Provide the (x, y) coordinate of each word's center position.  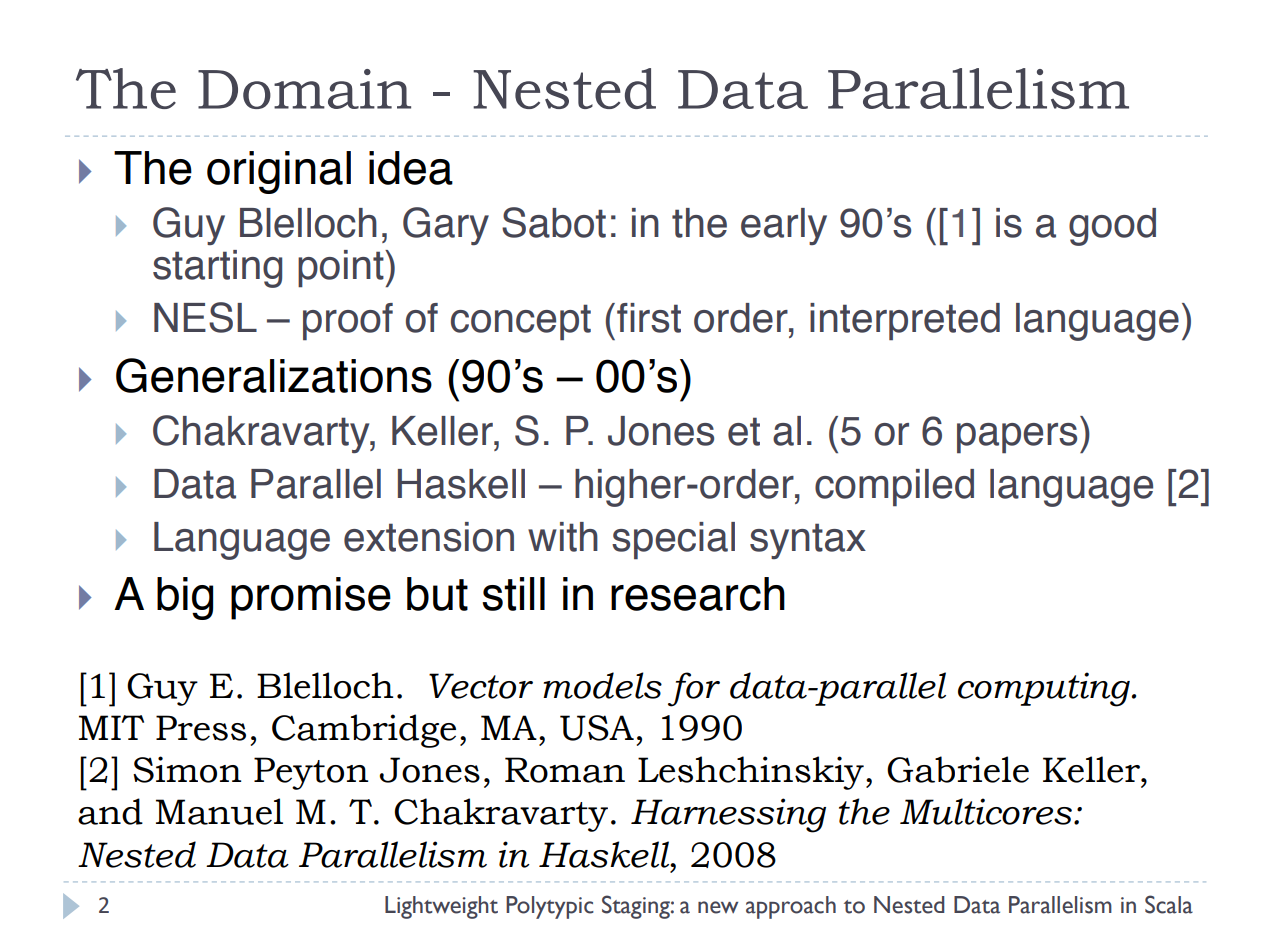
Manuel (219, 811)
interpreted (905, 322)
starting (217, 269)
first (649, 318)
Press (201, 728)
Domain (304, 89)
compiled (894, 488)
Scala (1169, 904)
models (602, 685)
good (1112, 227)
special (673, 541)
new (718, 907)
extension (429, 537)
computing (1044, 689)
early (784, 226)
